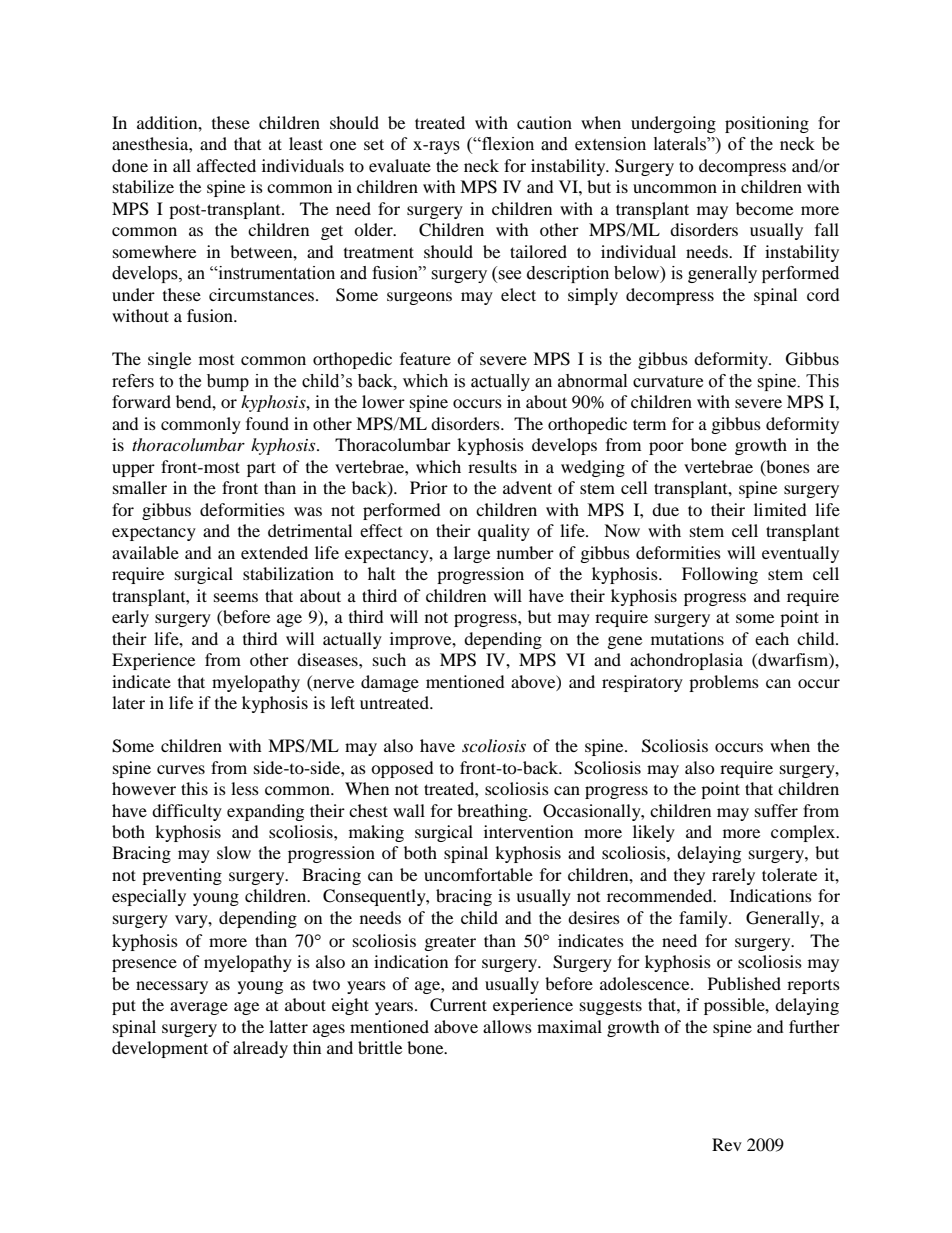 This image has width=952, height=1233. I want to click on Published, so click(744, 983).
